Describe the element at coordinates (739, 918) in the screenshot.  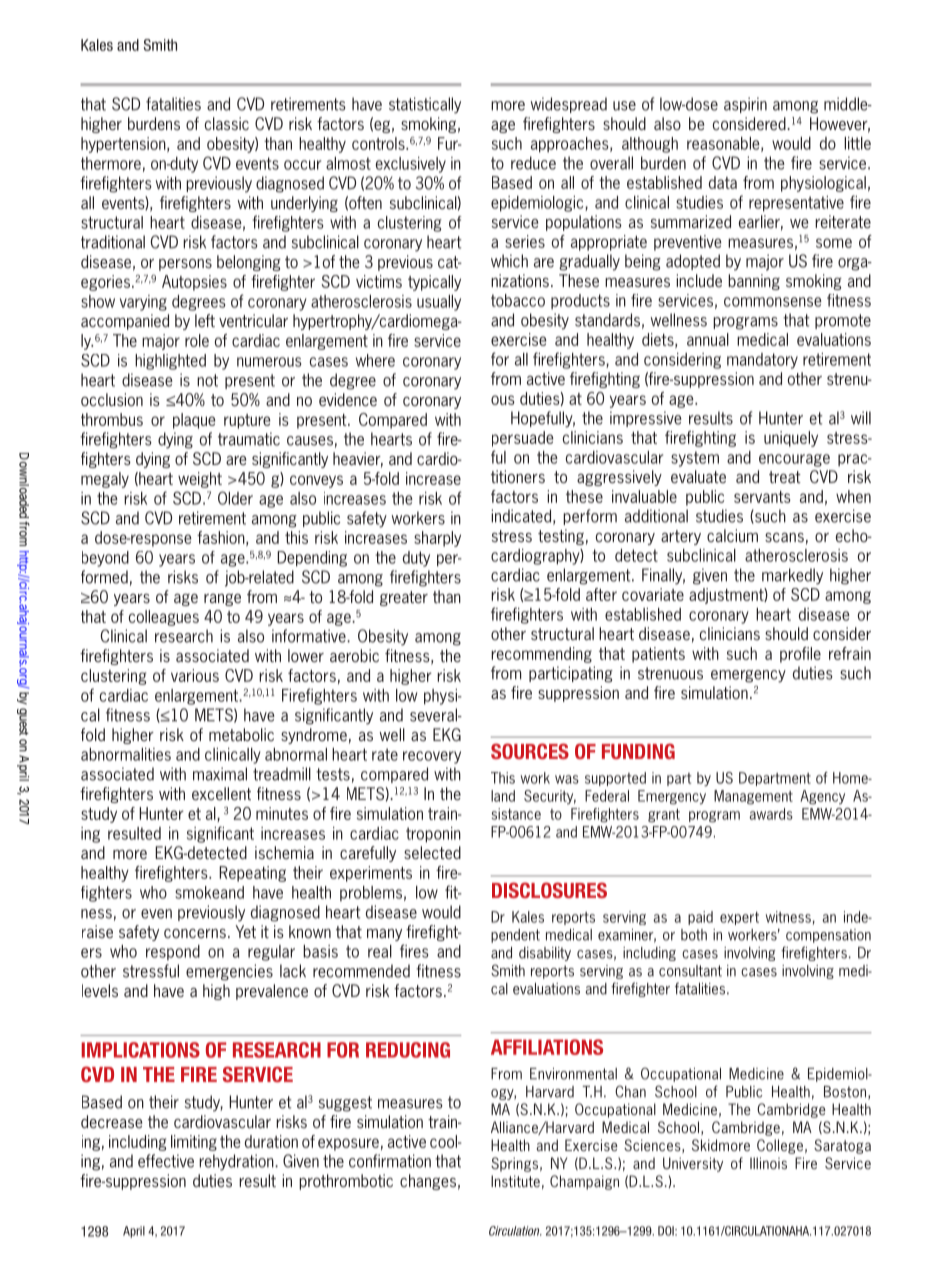
I see `expert` at that location.
